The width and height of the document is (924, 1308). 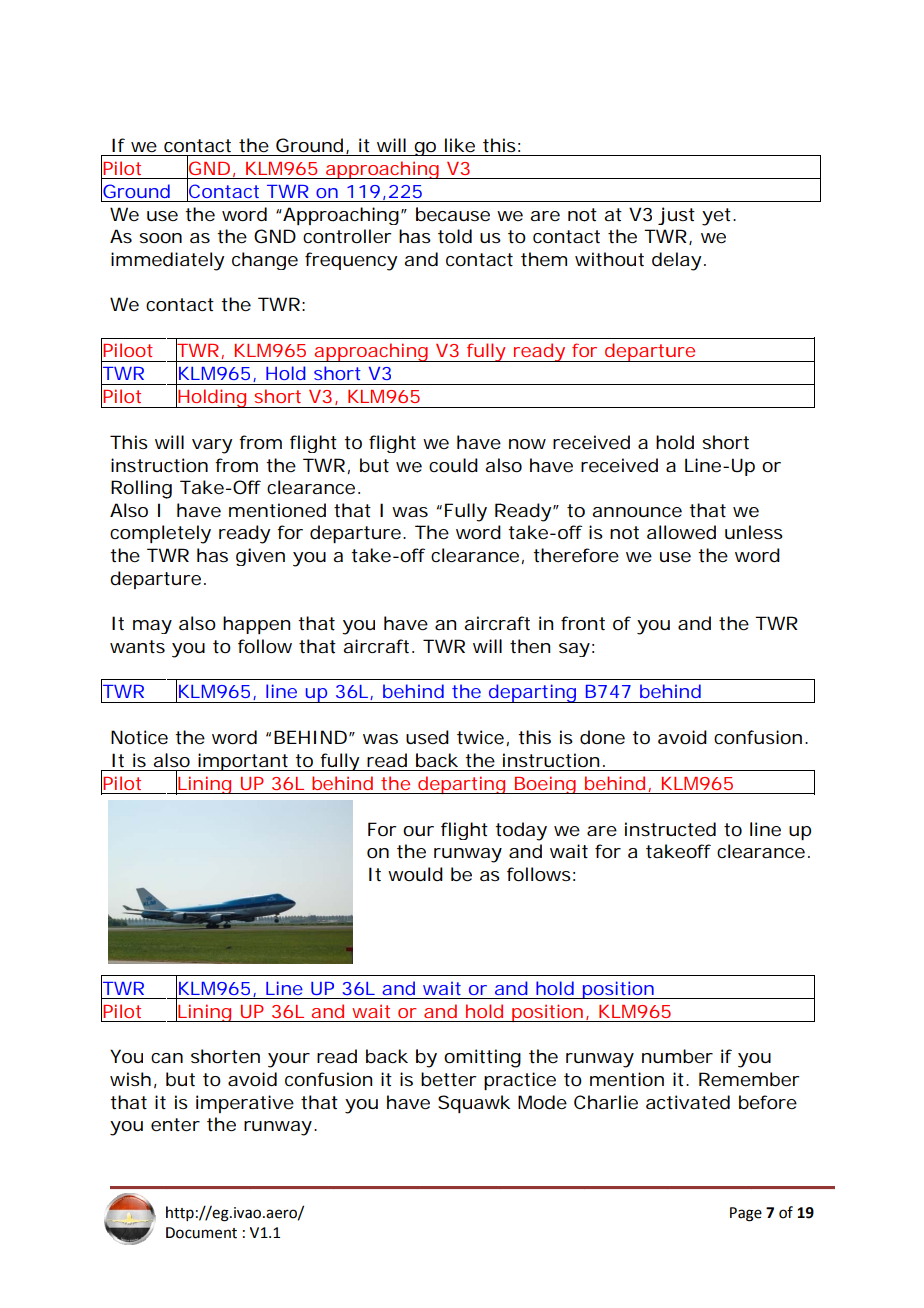 What do you see at coordinates (407, 876) in the document?
I see `wou` at bounding box center [407, 876].
